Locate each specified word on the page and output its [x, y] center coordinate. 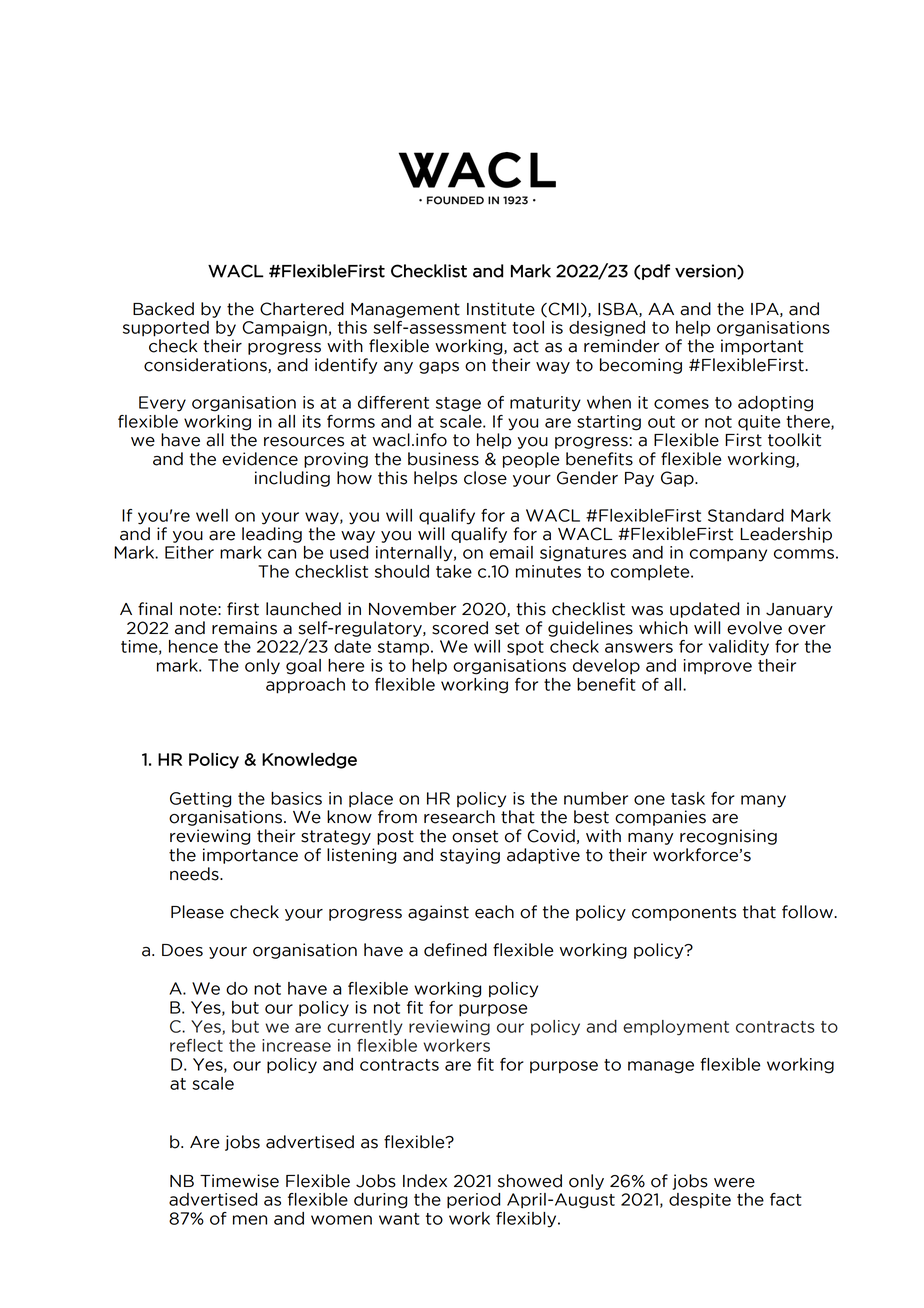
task [688, 798]
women [341, 1220]
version [706, 271]
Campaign [284, 329]
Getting [200, 800]
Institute [501, 309]
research [459, 817]
